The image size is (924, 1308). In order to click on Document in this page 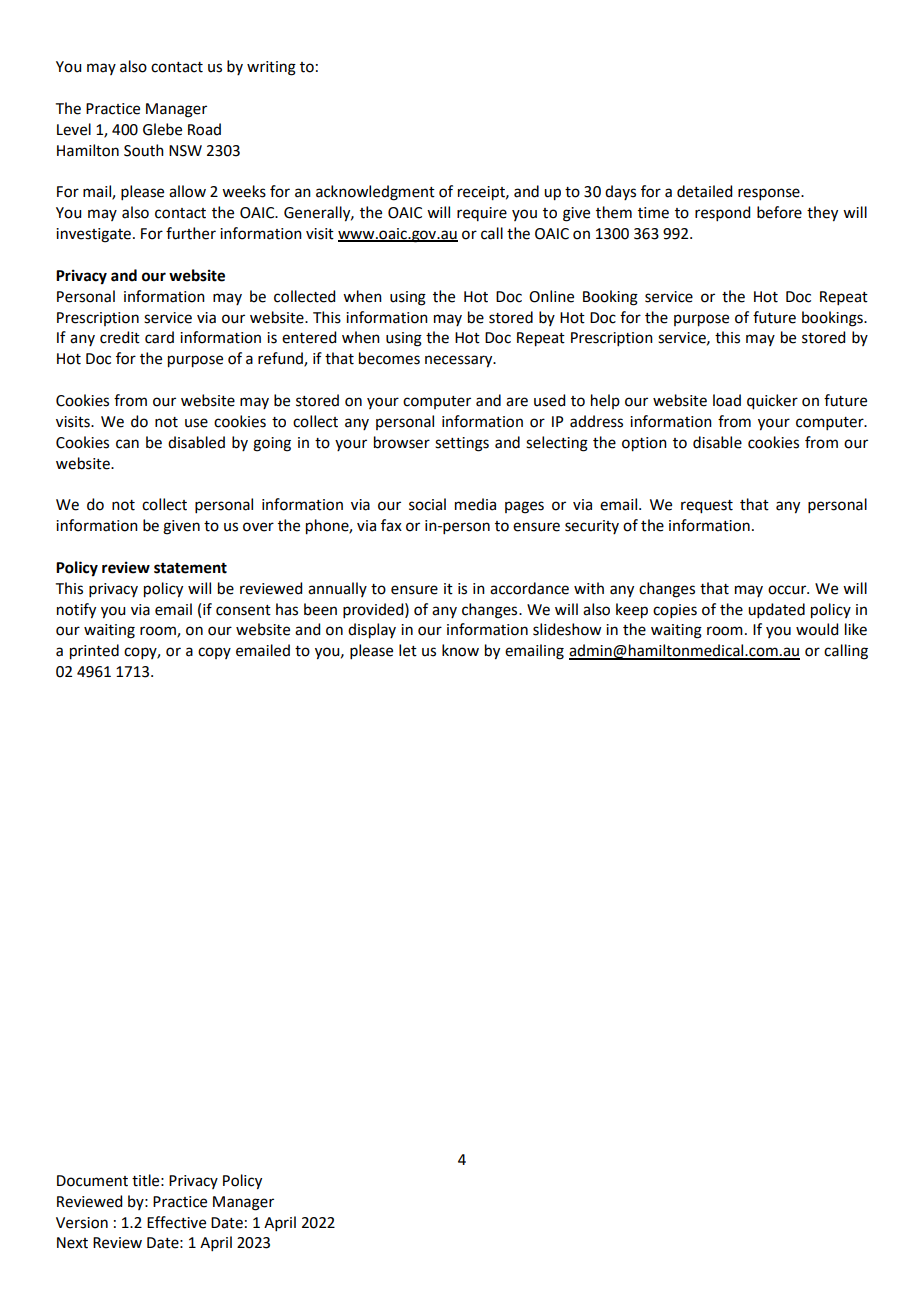, I will do `click(92, 1181)`.
